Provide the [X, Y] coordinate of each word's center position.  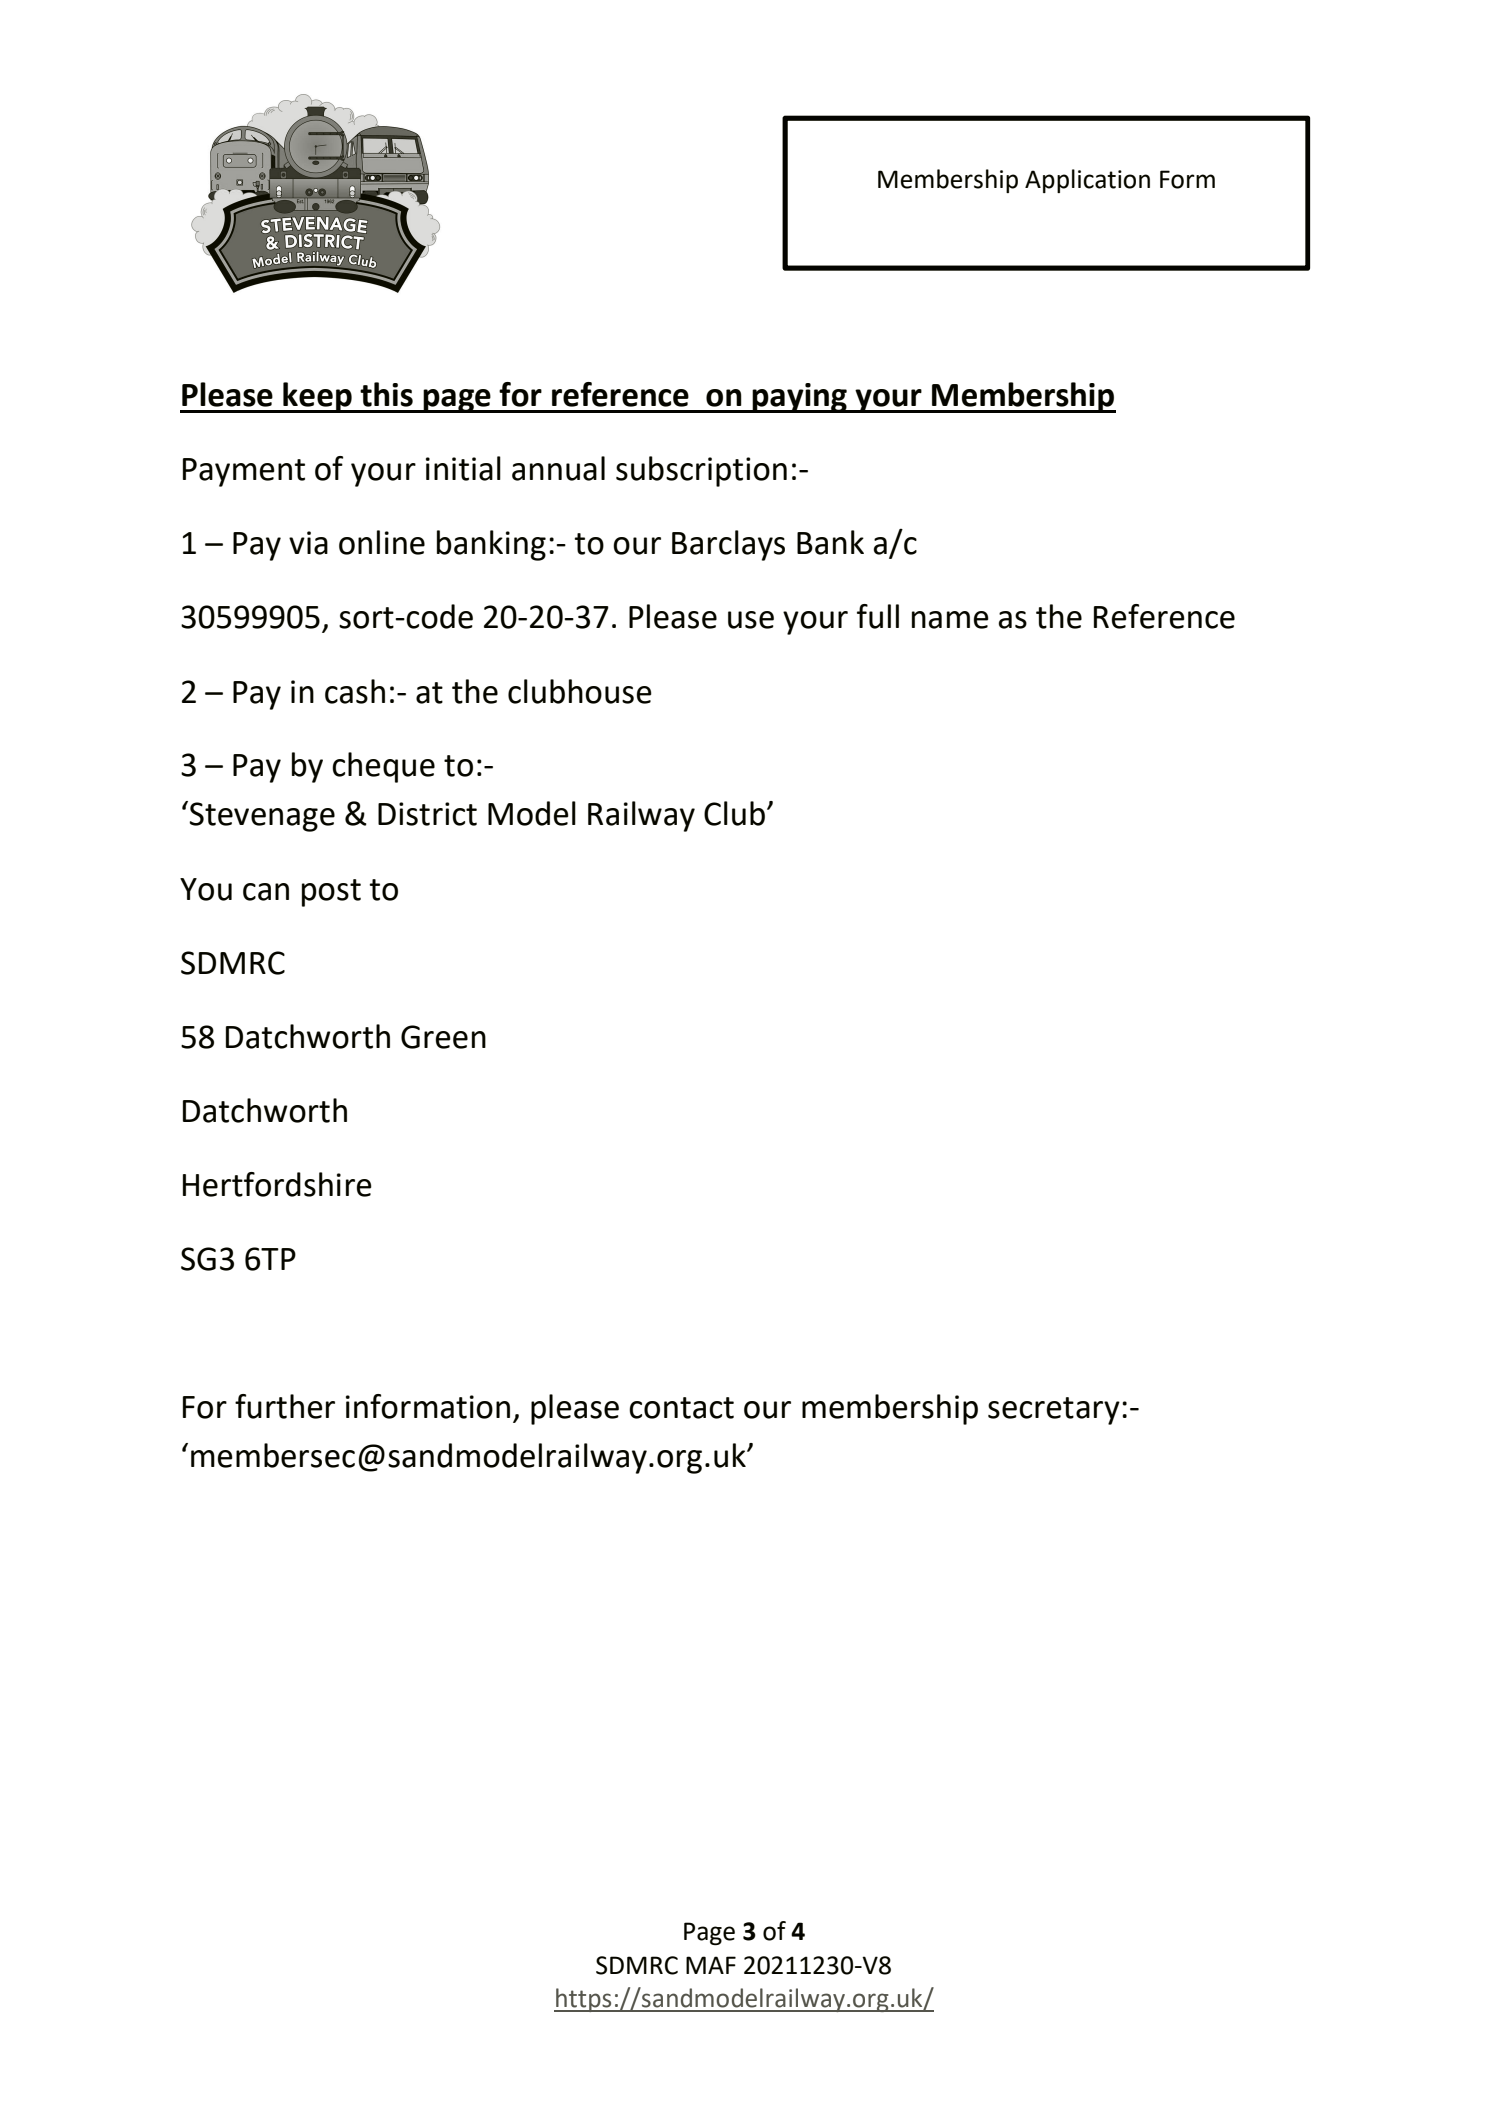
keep [317, 397]
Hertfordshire [277, 1184]
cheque [383, 767]
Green [443, 1037]
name [950, 620]
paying [800, 398]
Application [1087, 181]
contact [681, 1408]
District [427, 814]
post [331, 893]
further [285, 1406]
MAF [711, 1965]
